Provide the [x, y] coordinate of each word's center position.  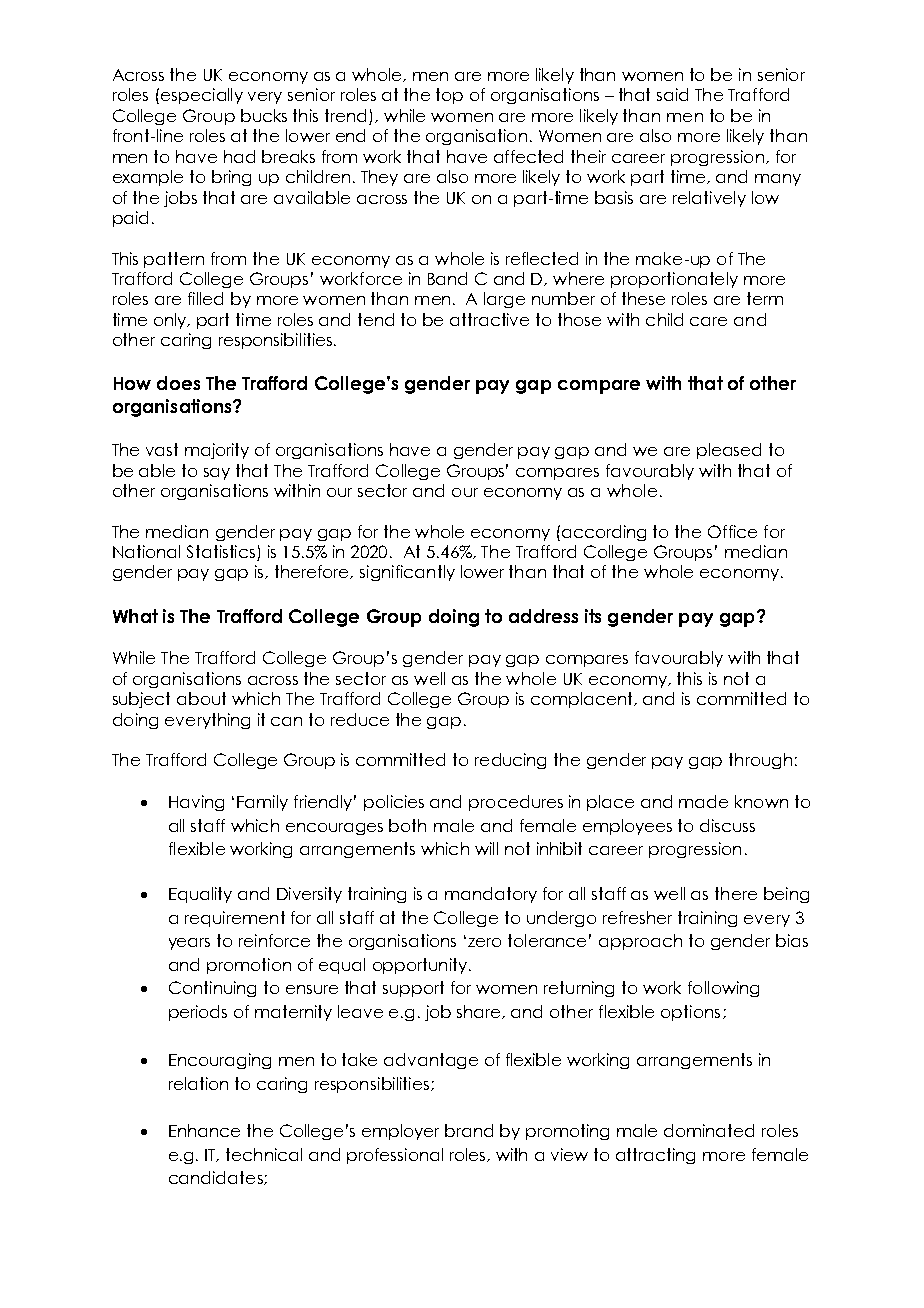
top [449, 96]
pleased [729, 451]
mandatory [491, 895]
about [201, 698]
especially [202, 96]
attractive [489, 319]
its [593, 616]
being [786, 895]
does [178, 383]
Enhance [204, 1130]
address [543, 616]
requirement [235, 919]
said [672, 94]
